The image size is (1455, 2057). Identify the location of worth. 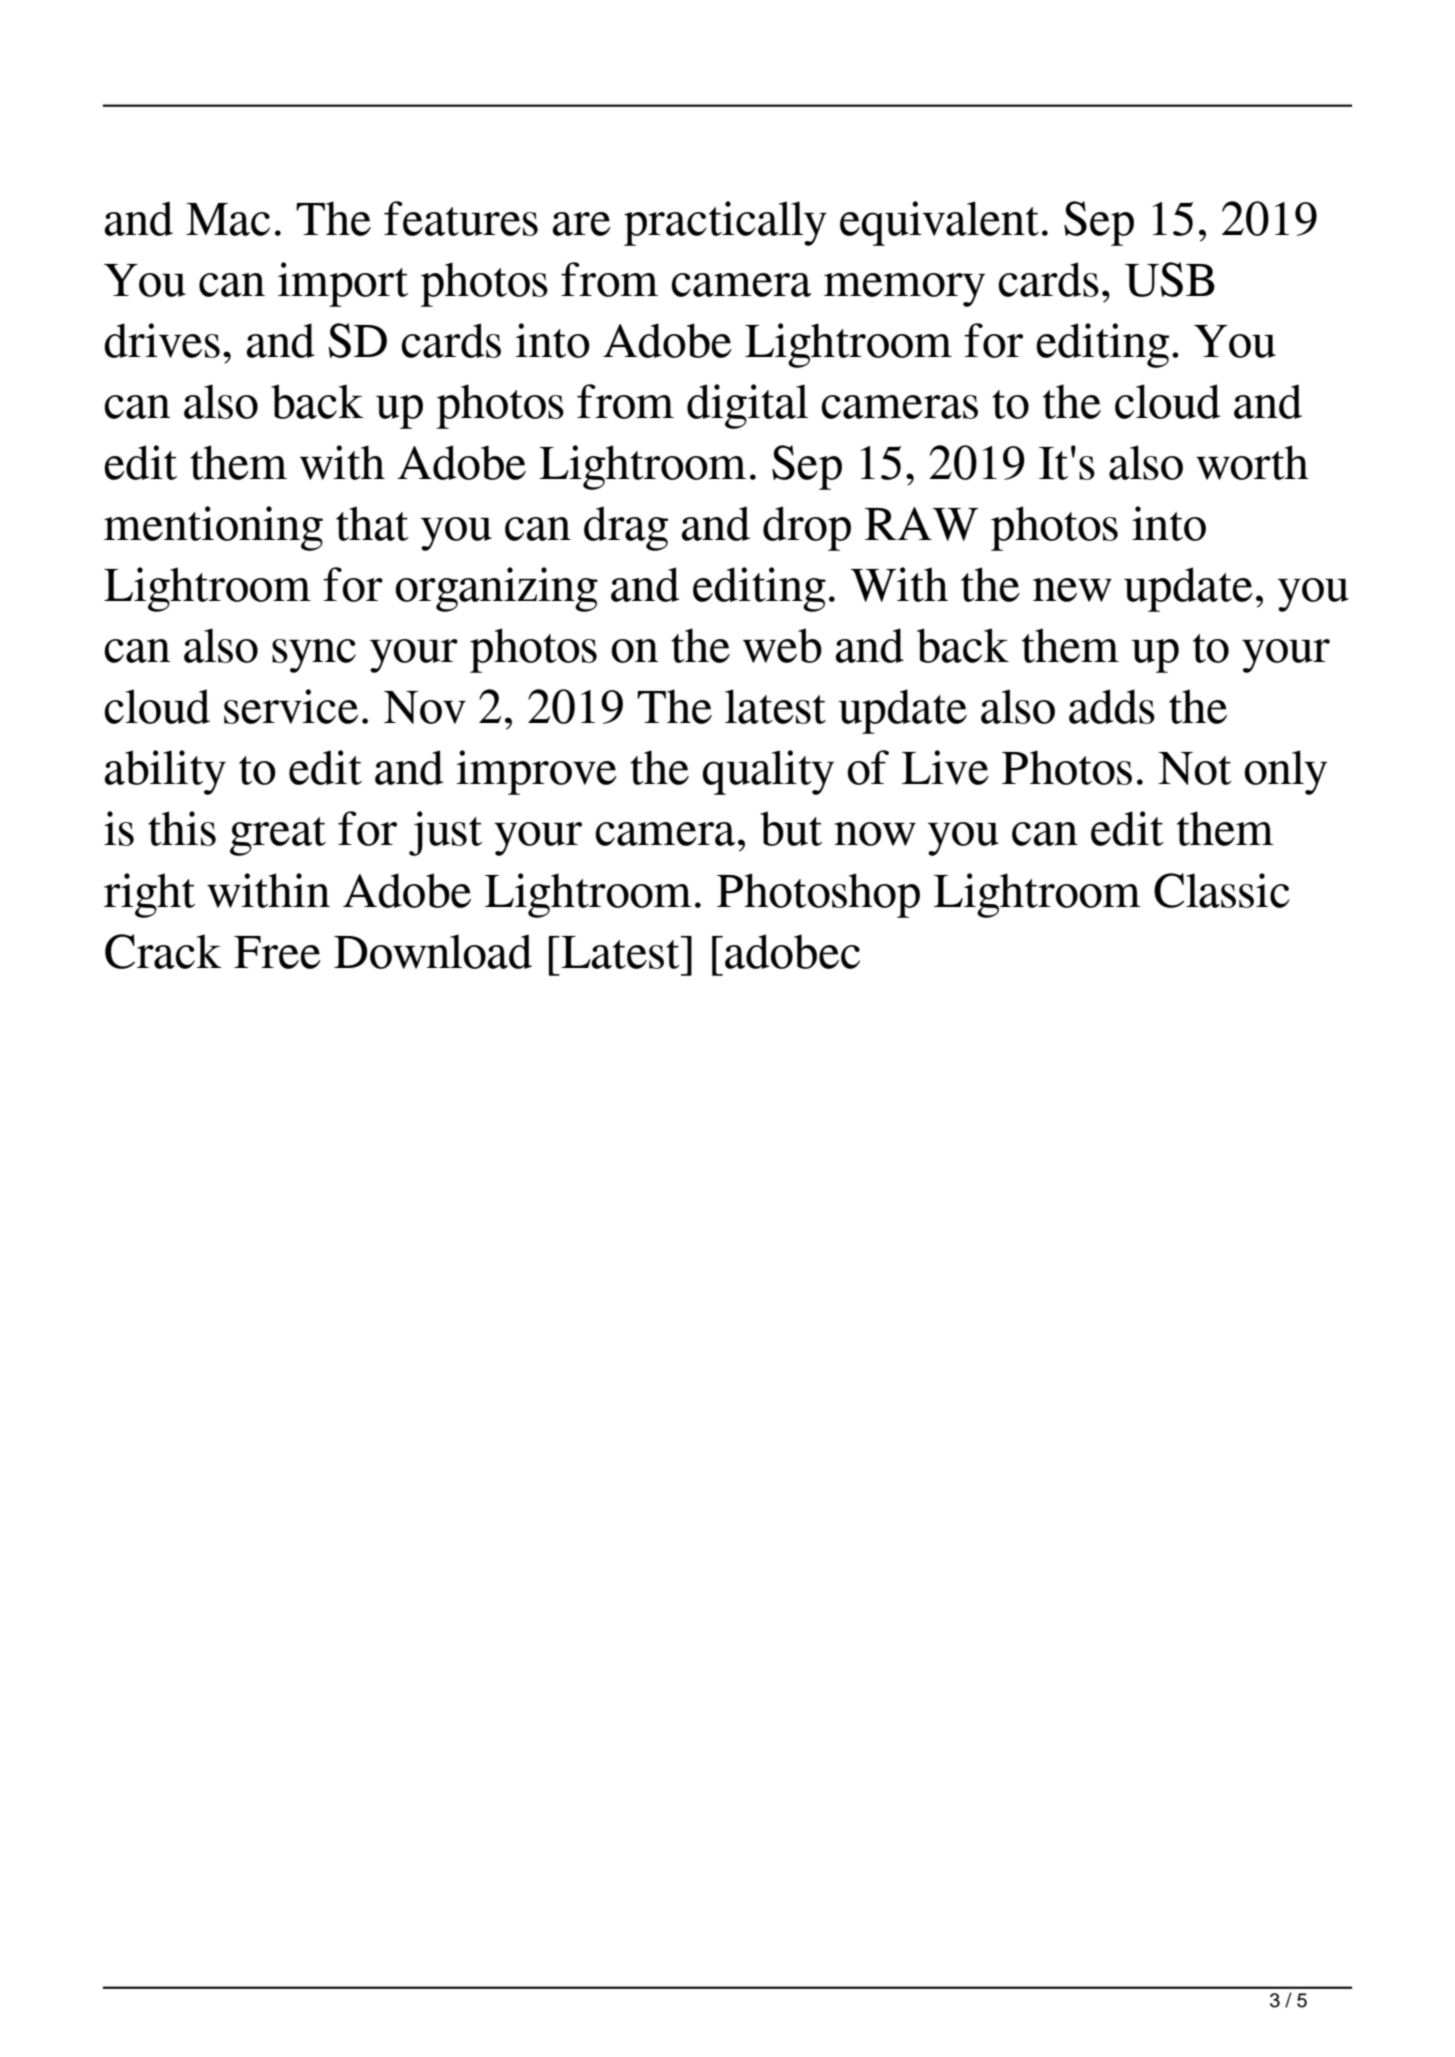
(1252, 462).
